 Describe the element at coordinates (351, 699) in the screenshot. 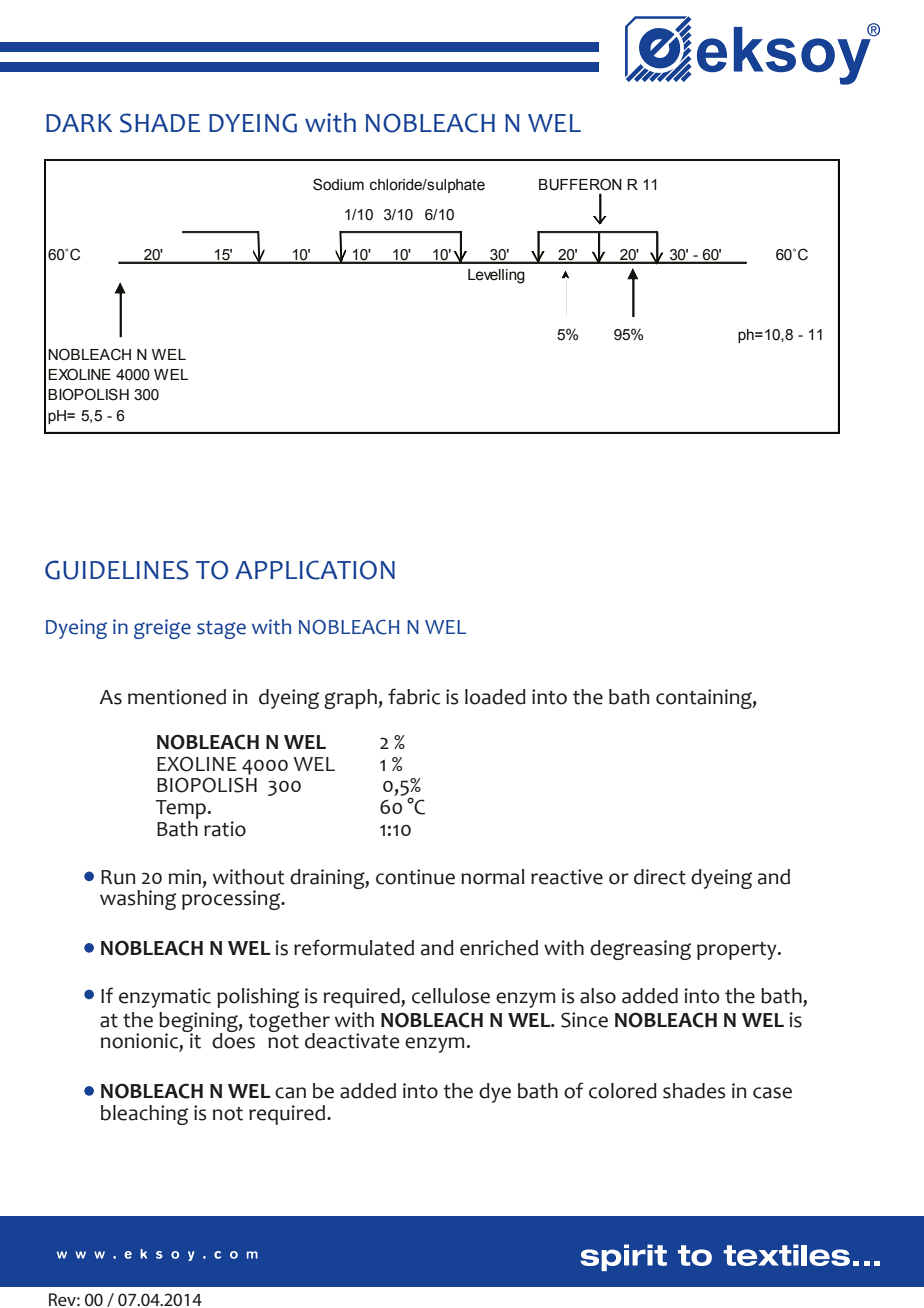

I see `graph` at that location.
